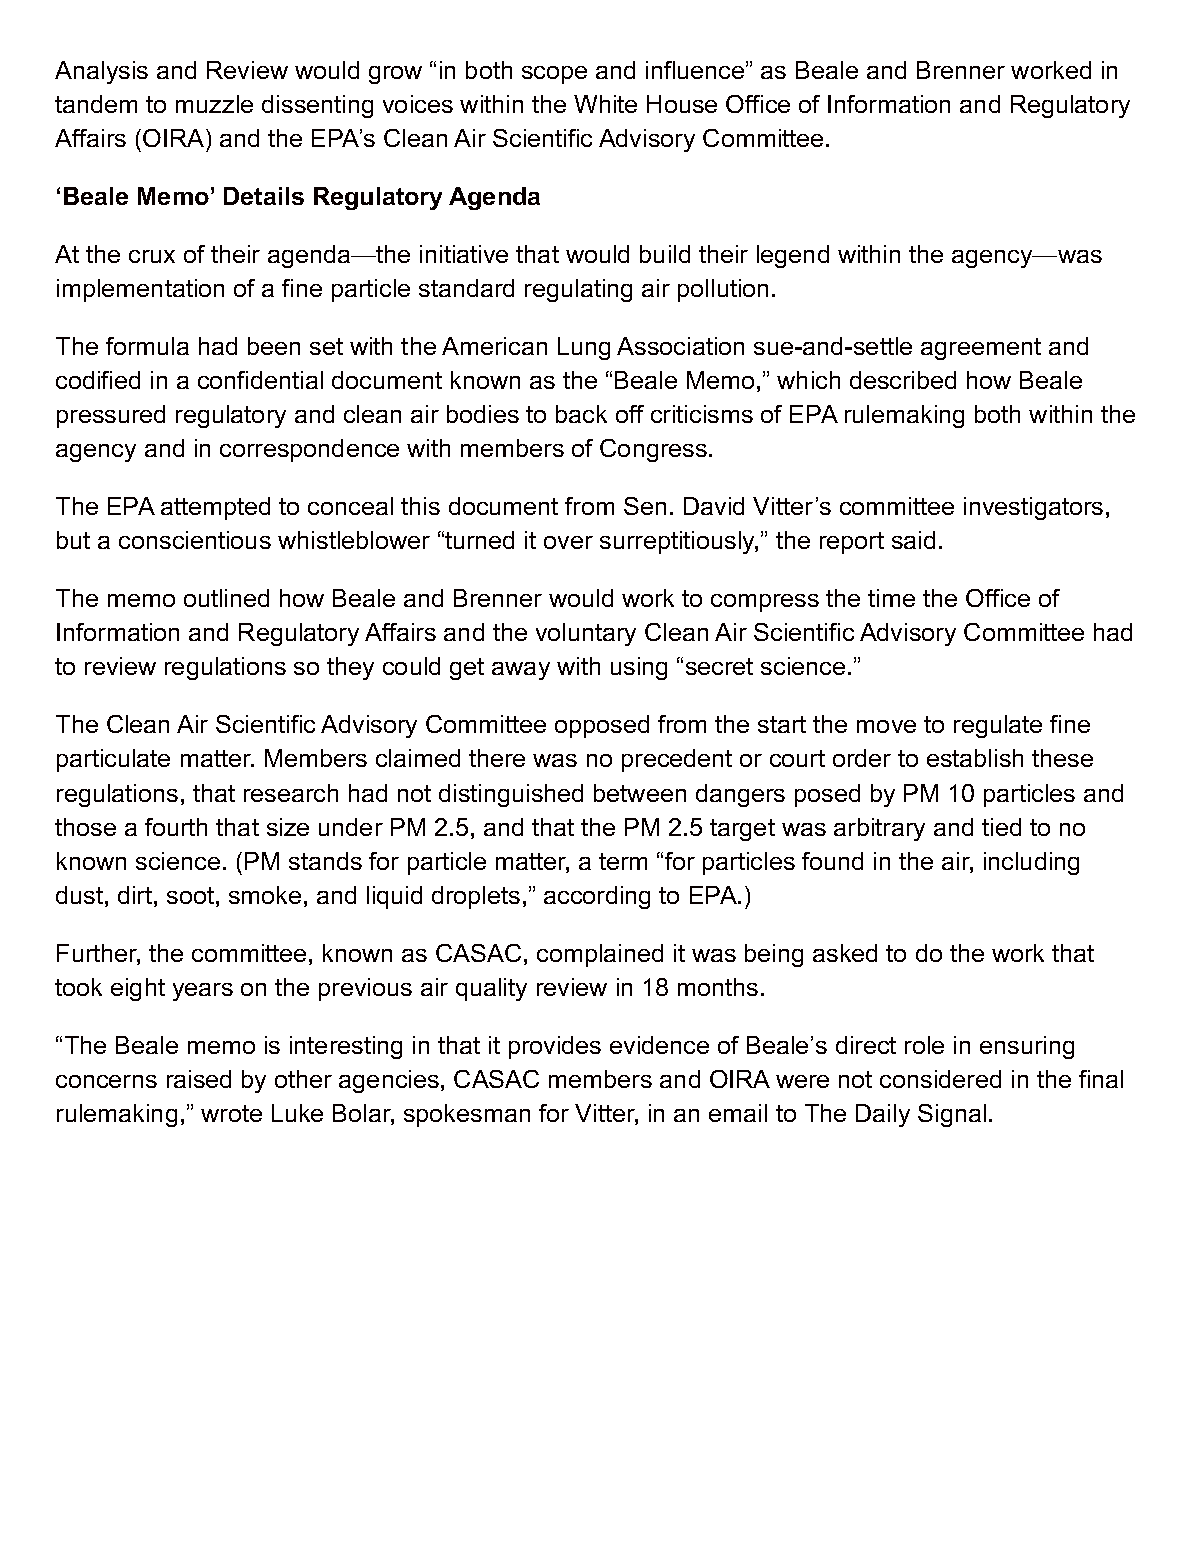 This page has height=1542, width=1192. Describe the element at coordinates (584, 348) in the page. I see `Lung` at that location.
